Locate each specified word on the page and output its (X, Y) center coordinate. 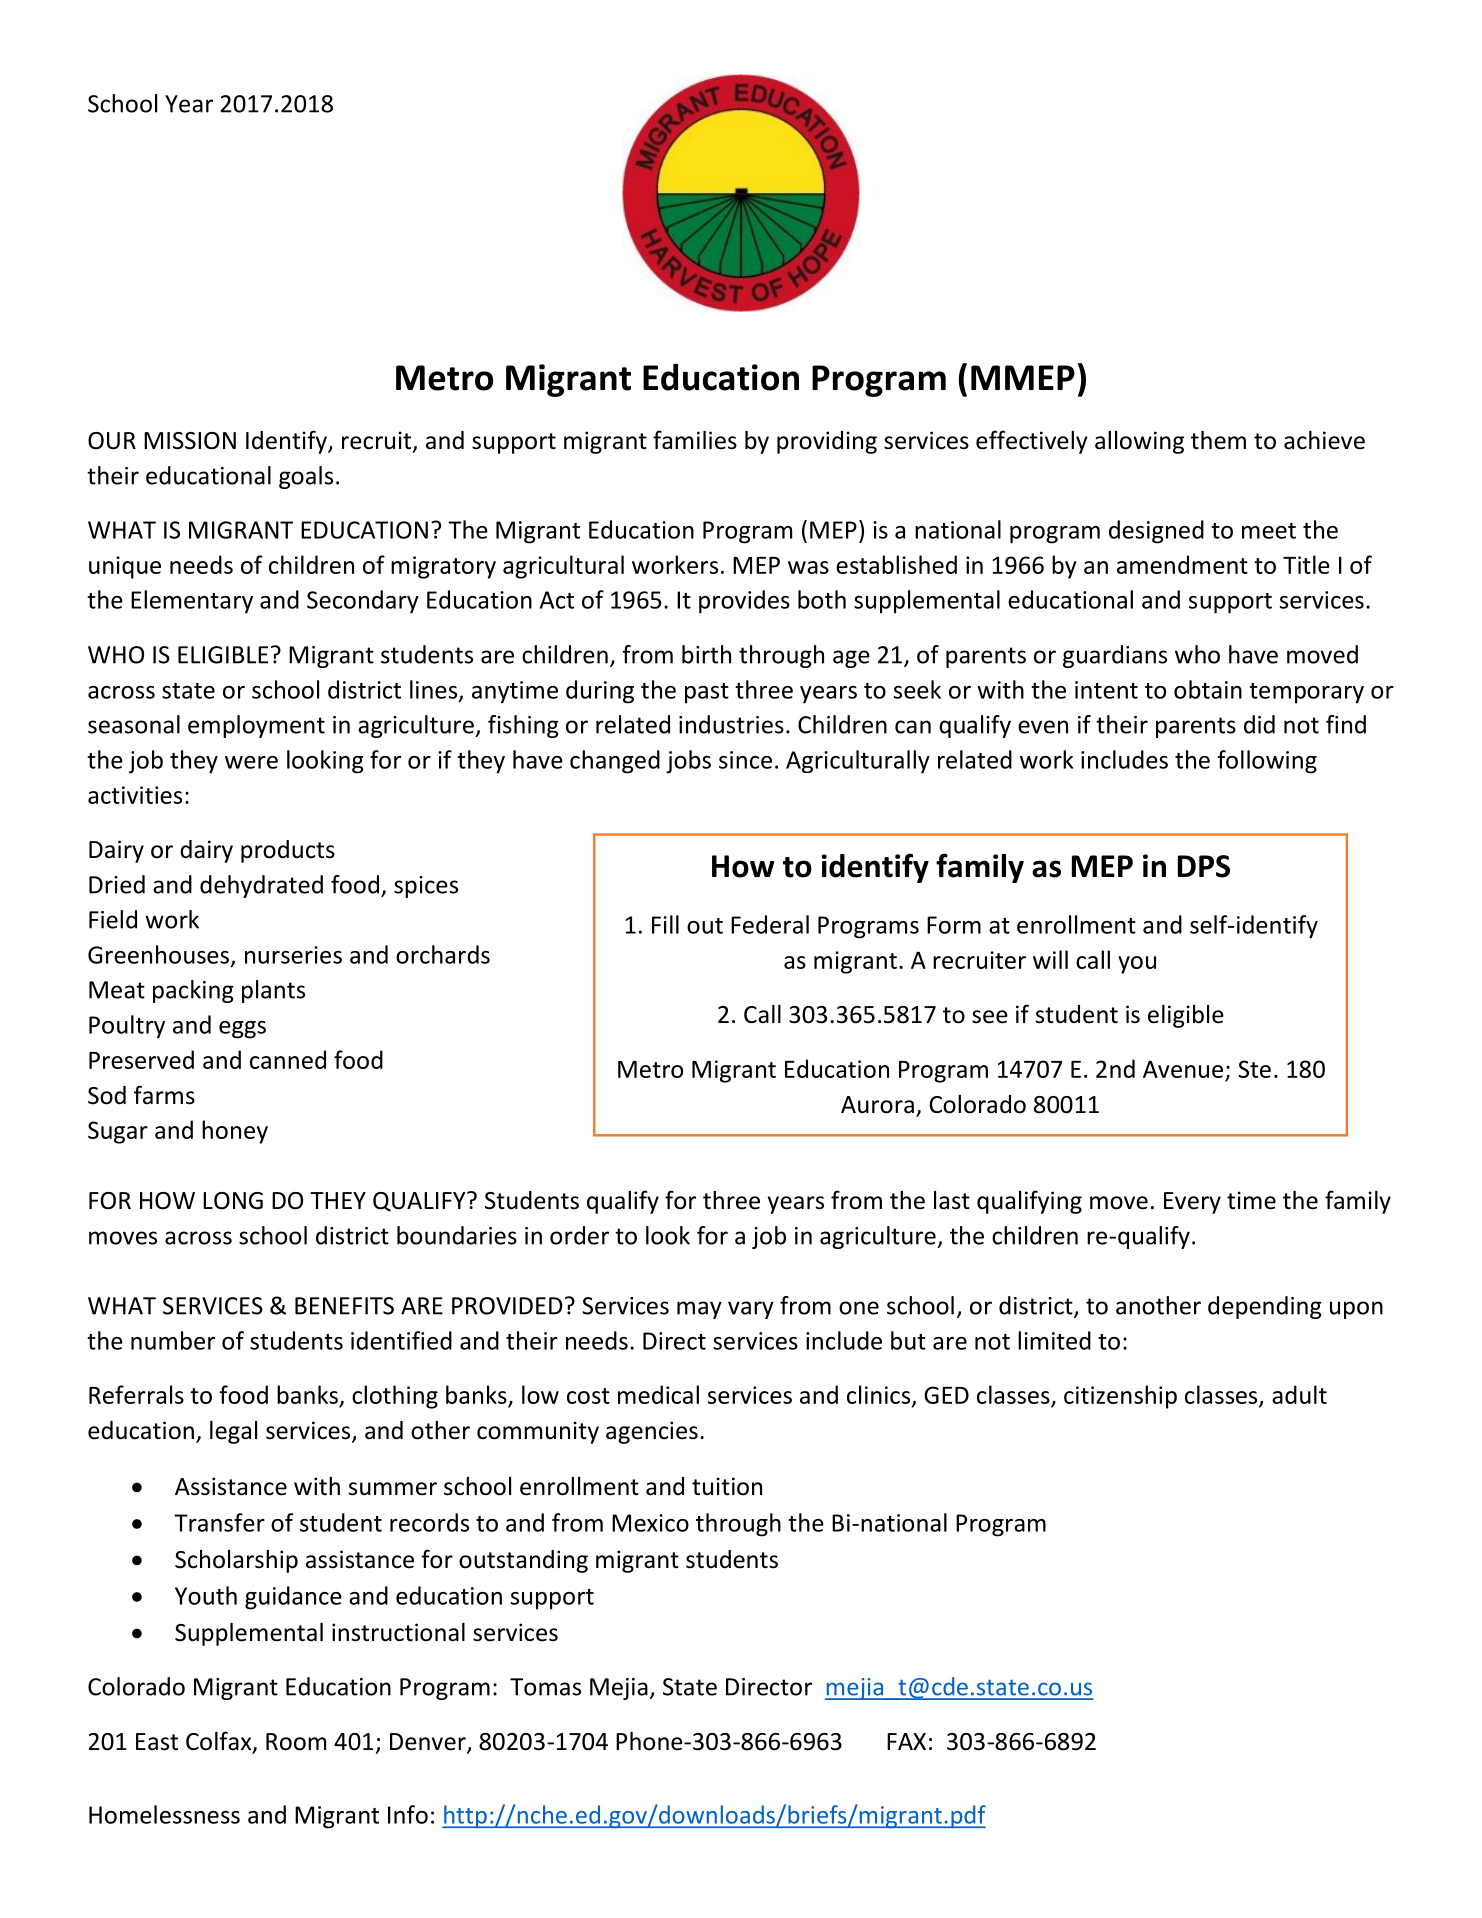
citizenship (1120, 1397)
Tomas (545, 1687)
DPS (1204, 866)
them (1218, 440)
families (695, 440)
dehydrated (261, 886)
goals (306, 477)
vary (751, 1310)
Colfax (220, 1742)
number (173, 1340)
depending (1265, 1307)
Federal (770, 924)
